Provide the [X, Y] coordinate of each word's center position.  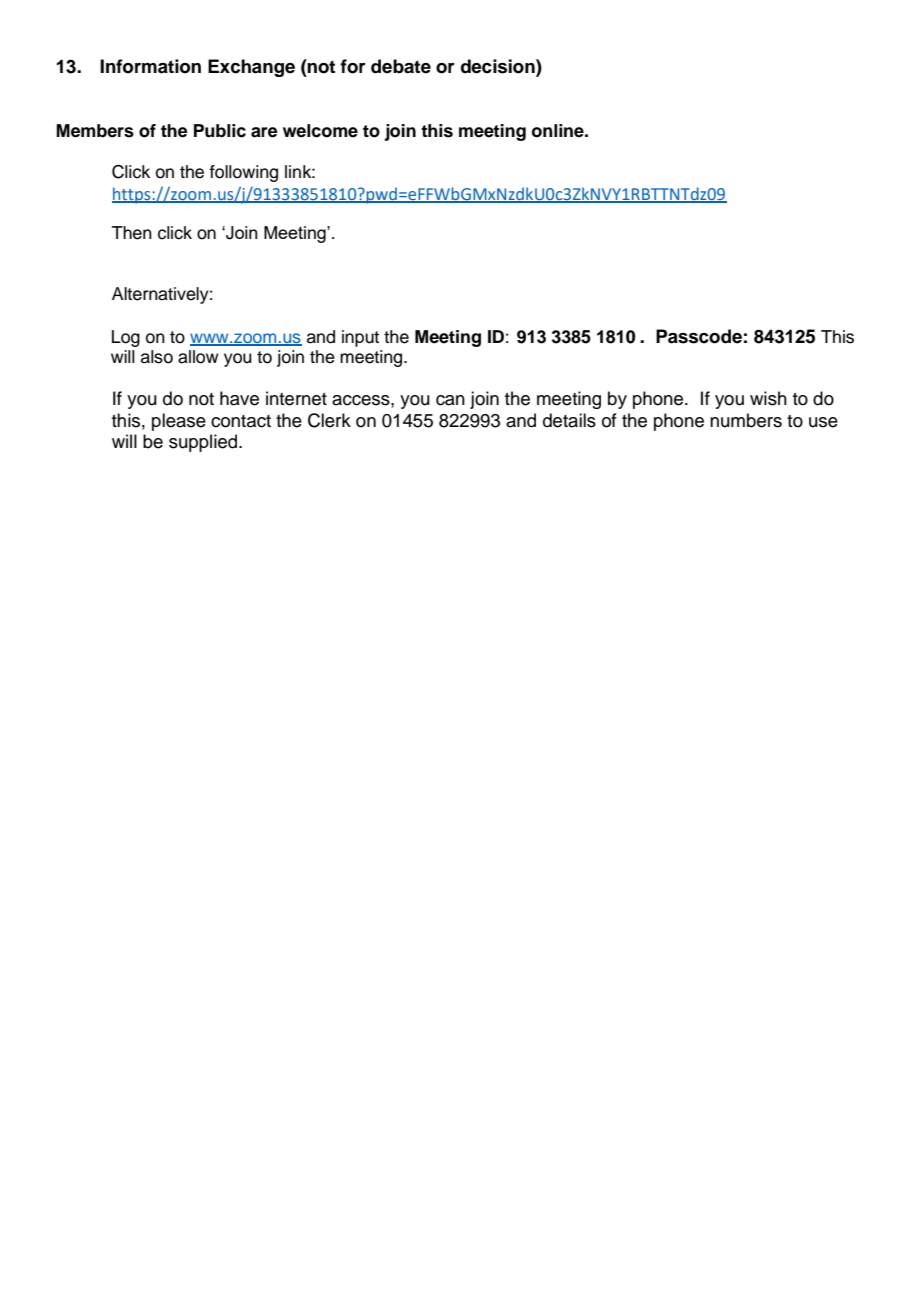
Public [220, 131]
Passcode [699, 336]
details [569, 420]
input [360, 338]
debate [401, 66]
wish [768, 398]
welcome [320, 131]
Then [132, 233]
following [243, 173]
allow [198, 357]
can [450, 400]
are [264, 132]
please [179, 422]
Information [150, 66]
